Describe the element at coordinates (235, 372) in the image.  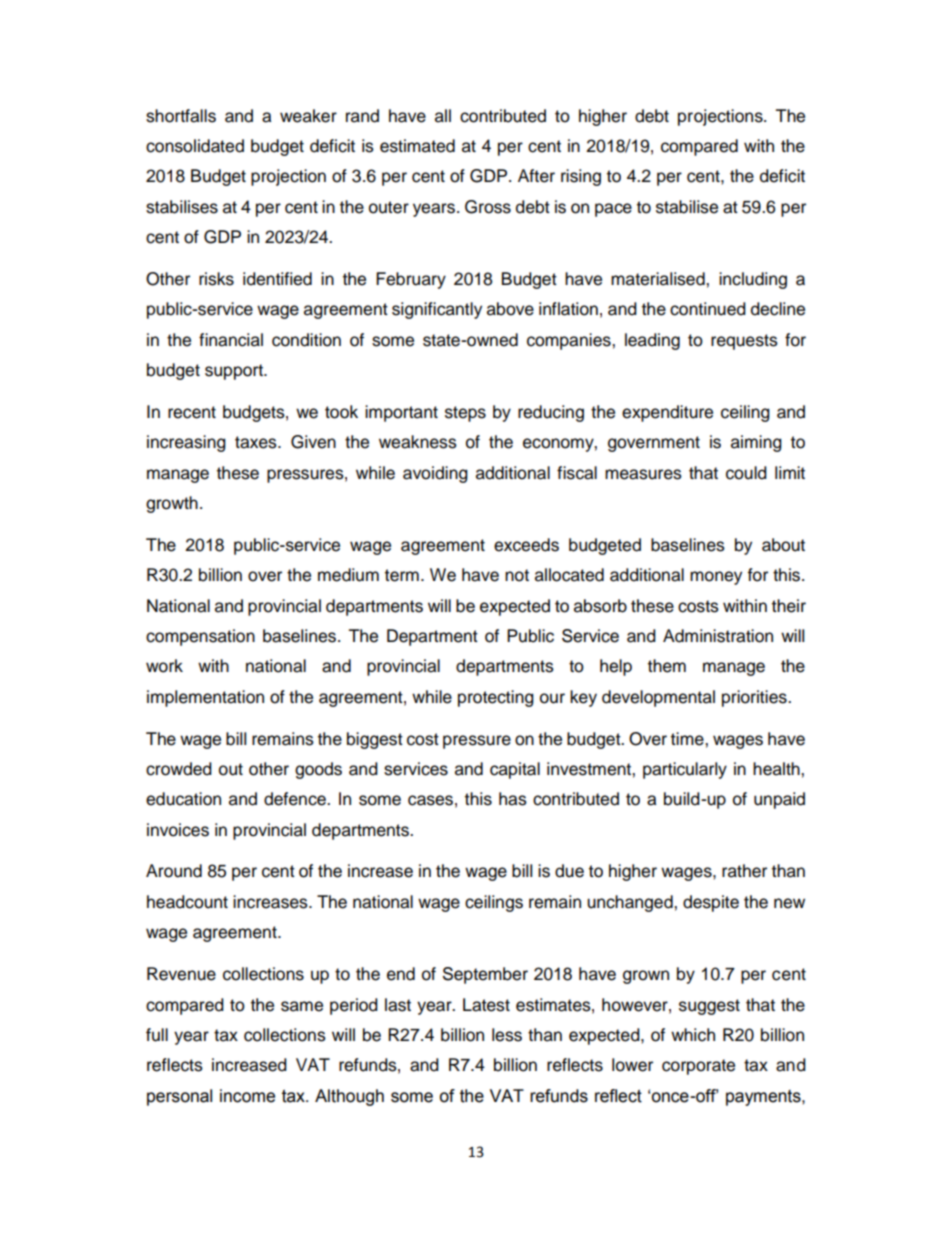
I see `support` at that location.
